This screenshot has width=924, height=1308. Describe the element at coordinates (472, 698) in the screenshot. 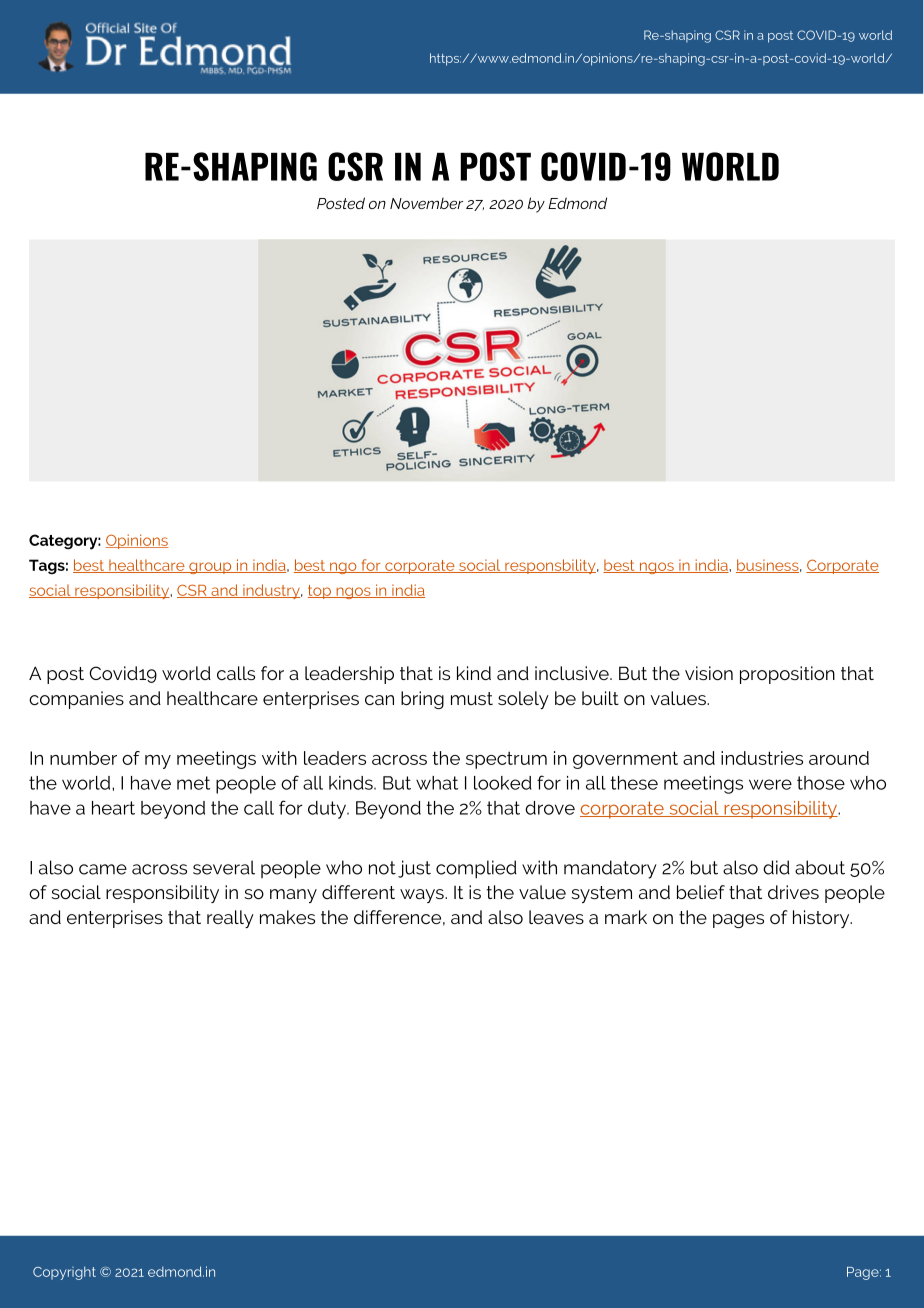

I see `must` at that location.
